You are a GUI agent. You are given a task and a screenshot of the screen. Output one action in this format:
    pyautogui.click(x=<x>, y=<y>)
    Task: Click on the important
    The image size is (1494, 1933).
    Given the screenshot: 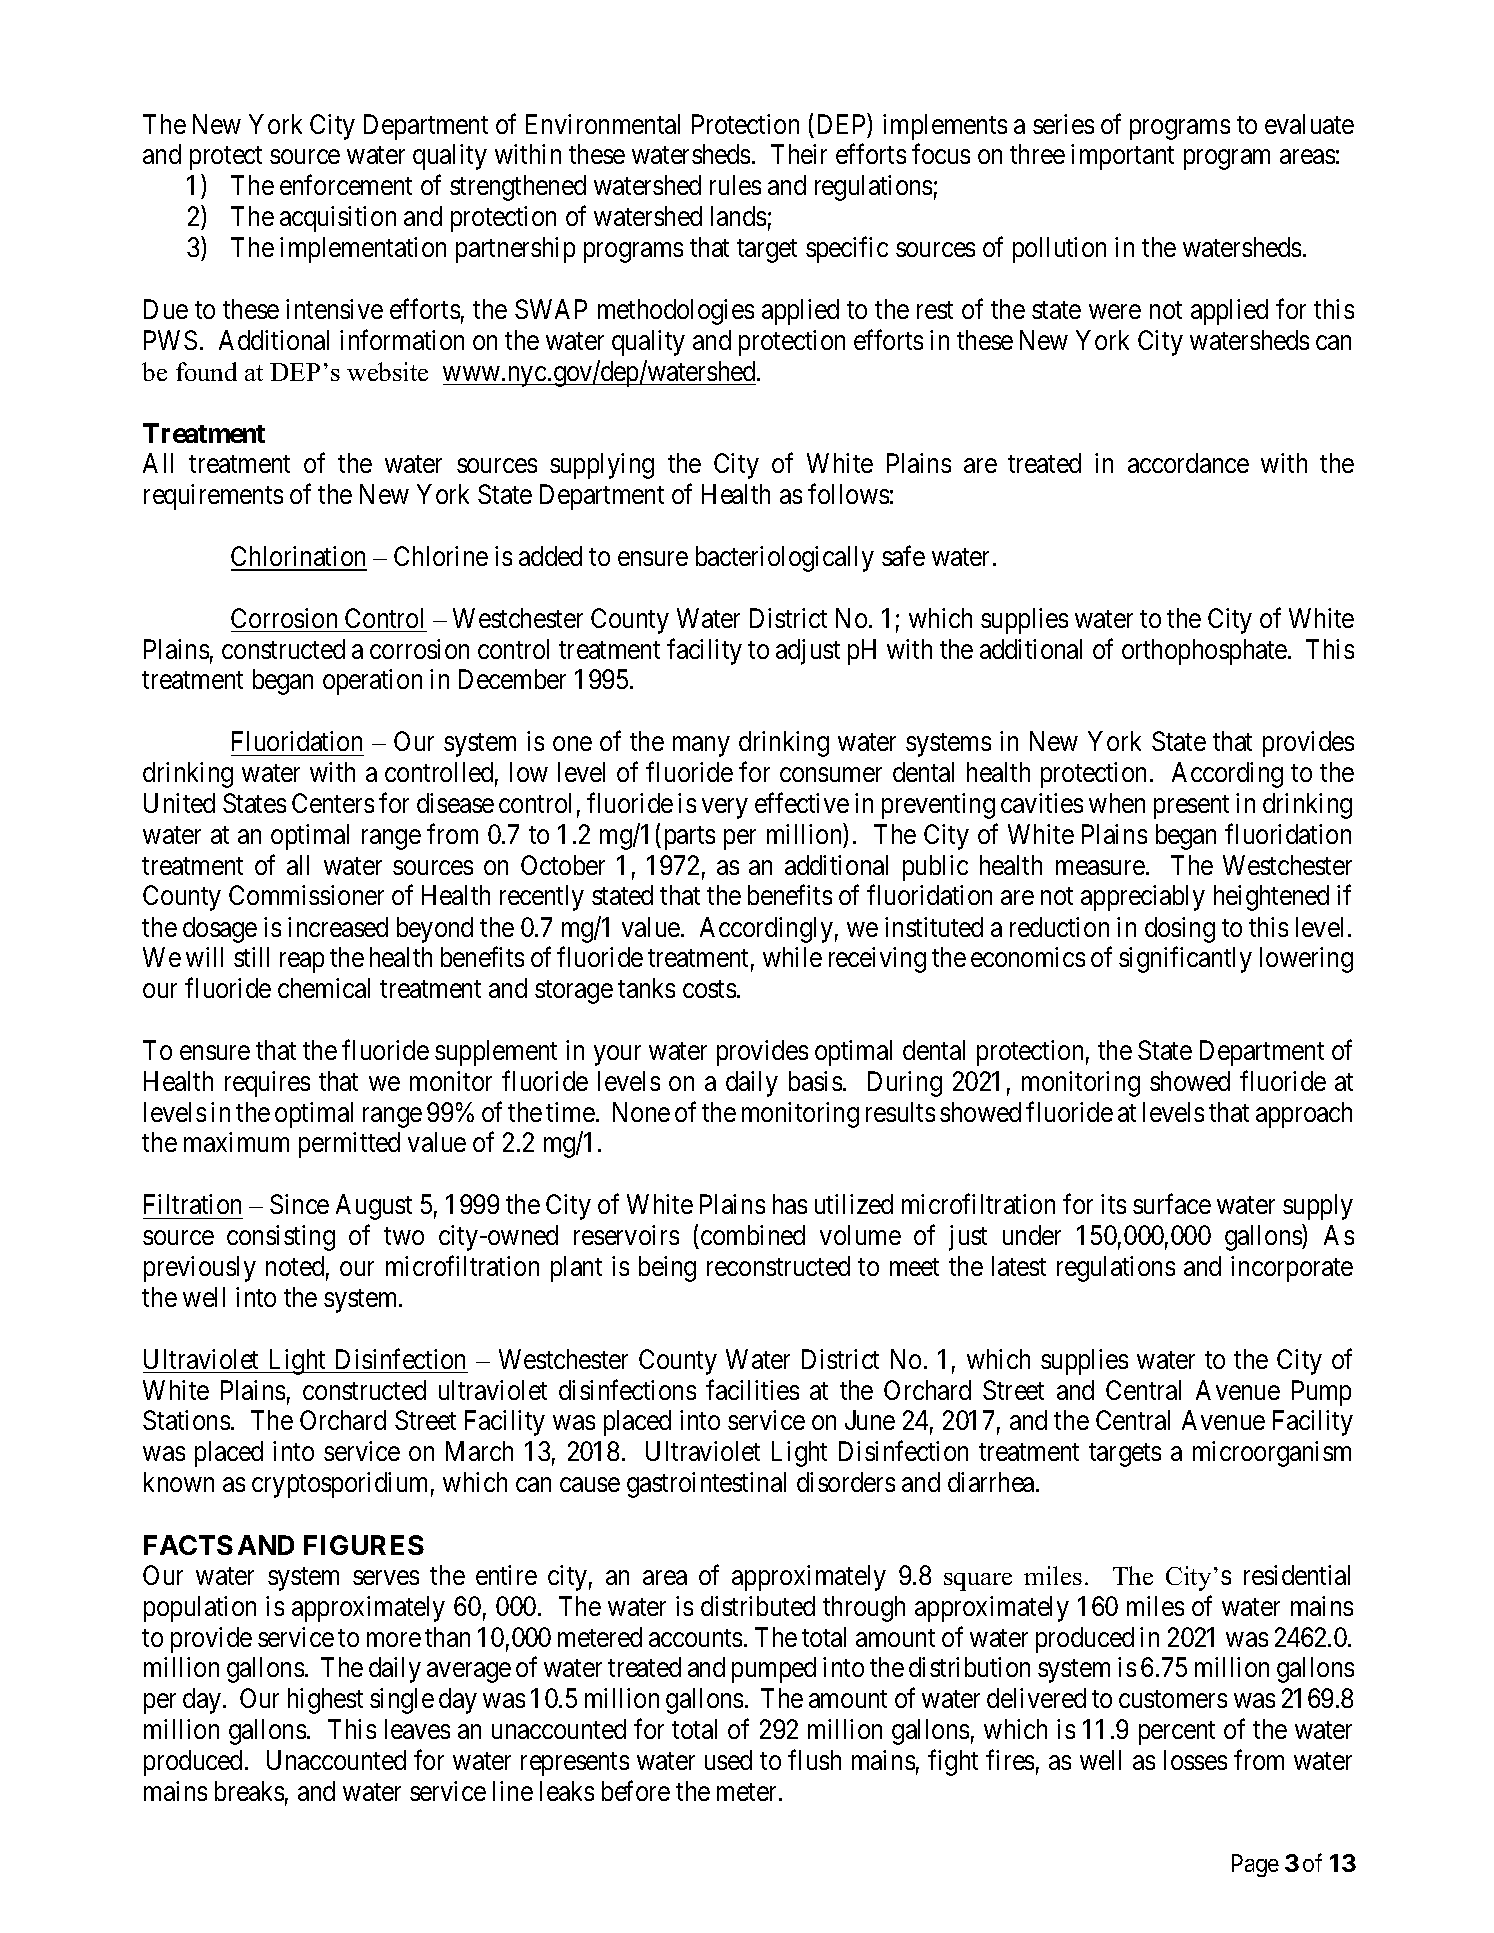 What is the action you would take?
    pyautogui.click(x=1122, y=157)
